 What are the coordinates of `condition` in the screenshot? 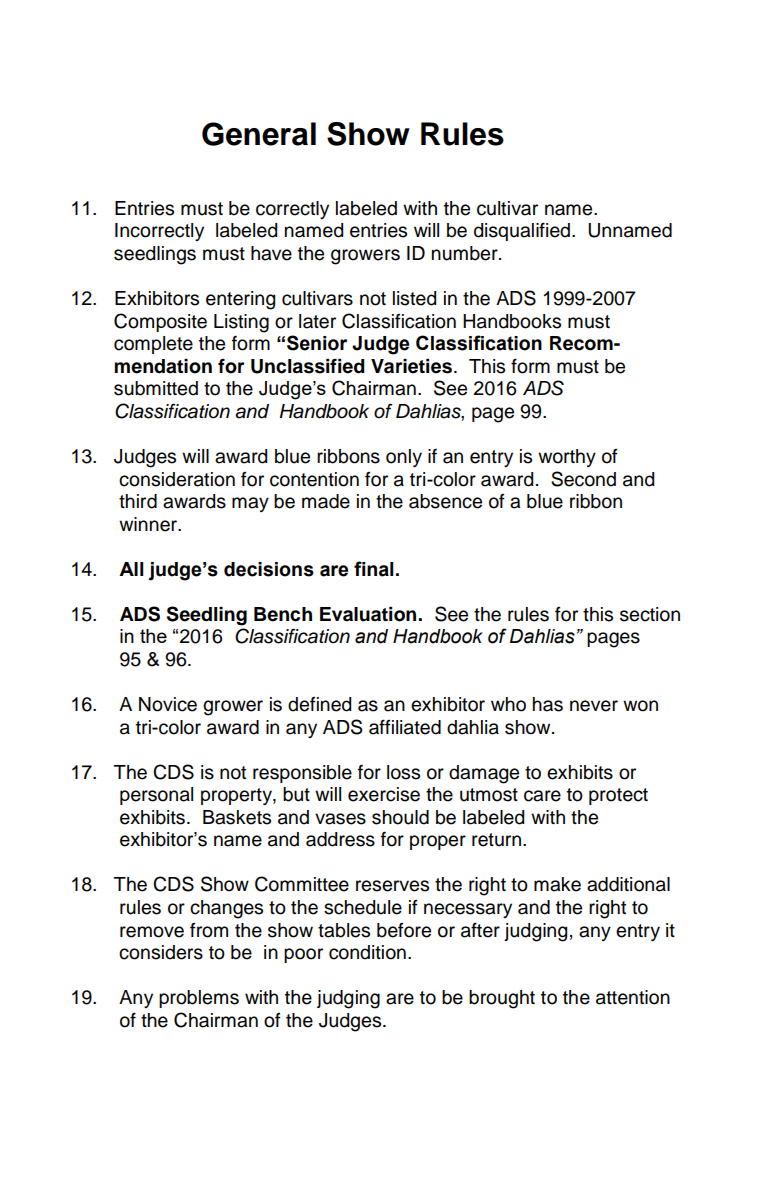 It's located at (367, 952).
